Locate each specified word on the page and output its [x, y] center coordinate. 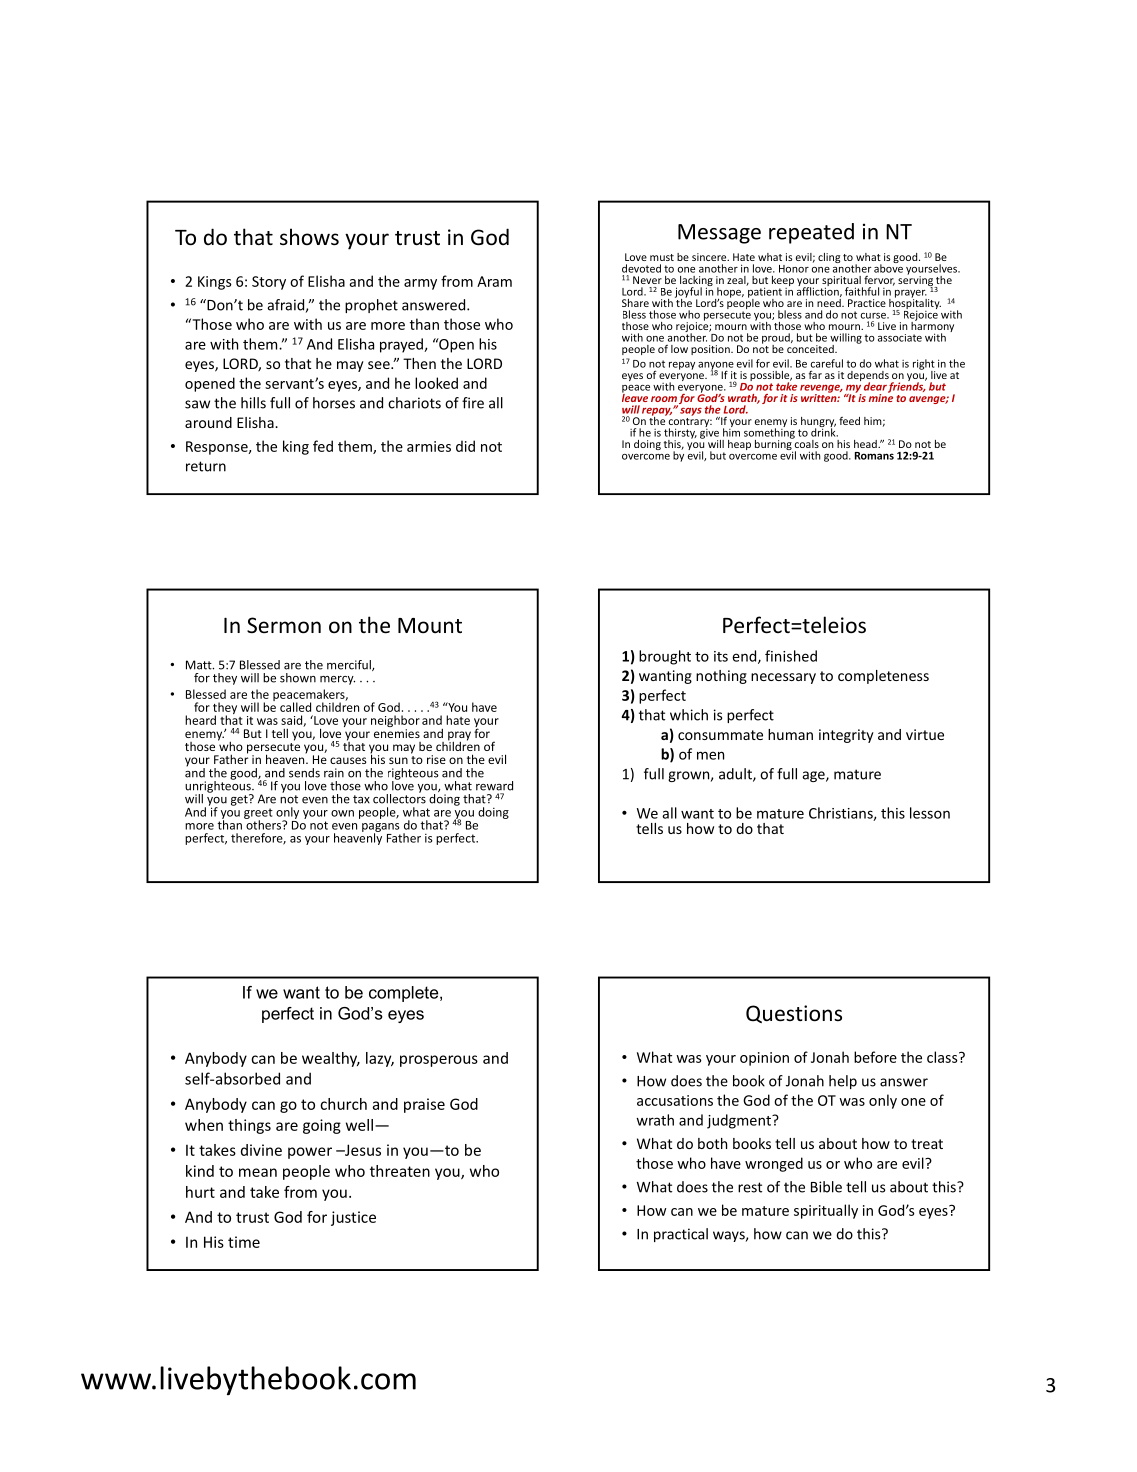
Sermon [284, 625]
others [263, 824]
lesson [930, 813]
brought [665, 657]
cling [829, 258]
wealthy [331, 1059]
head [866, 444]
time [244, 1242]
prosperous [439, 1061]
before [875, 1057]
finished [791, 656]
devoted [641, 268]
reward [494, 786]
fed [323, 446]
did [465, 446]
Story [269, 283]
